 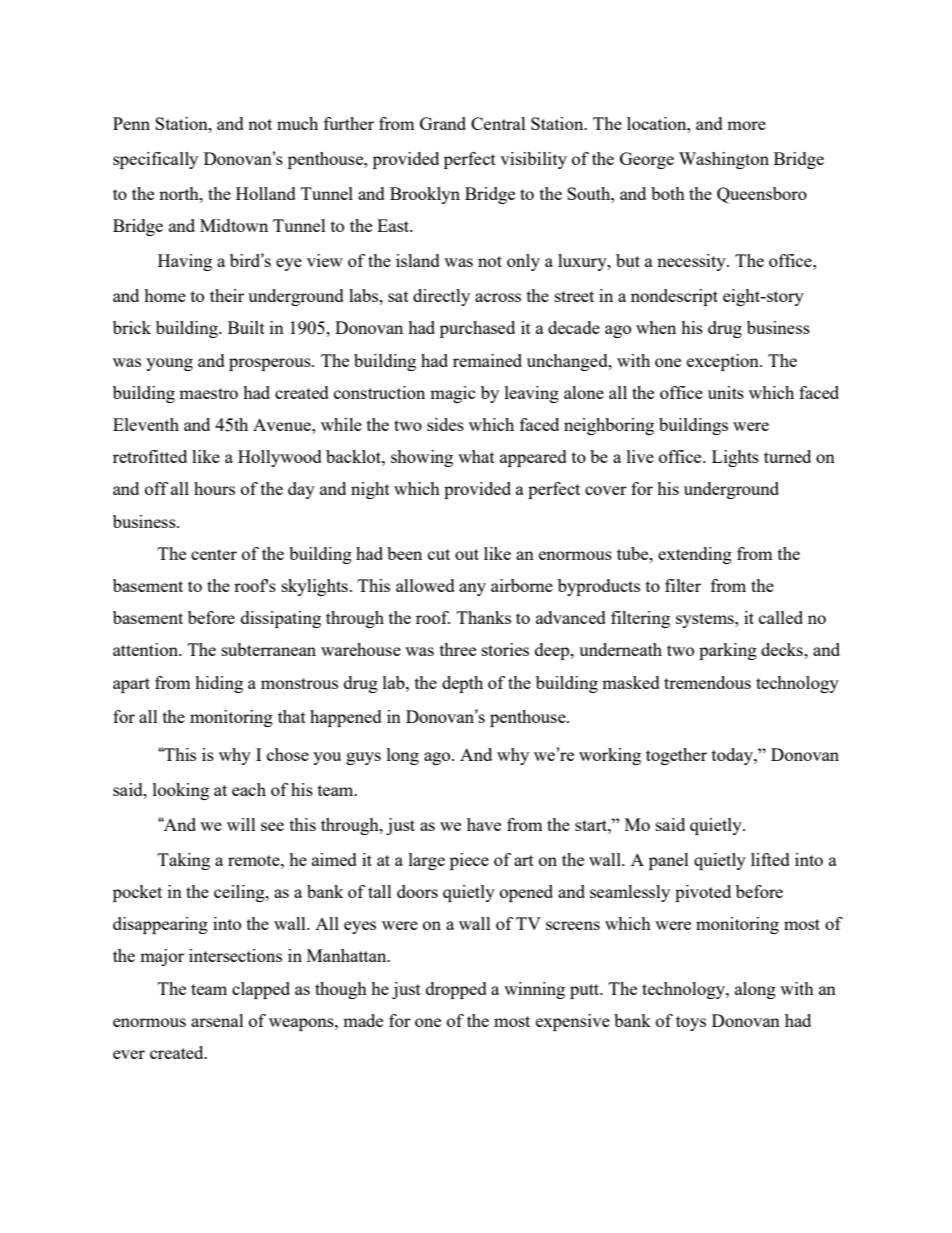 What do you see at coordinates (706, 620) in the document?
I see `systems` at bounding box center [706, 620].
